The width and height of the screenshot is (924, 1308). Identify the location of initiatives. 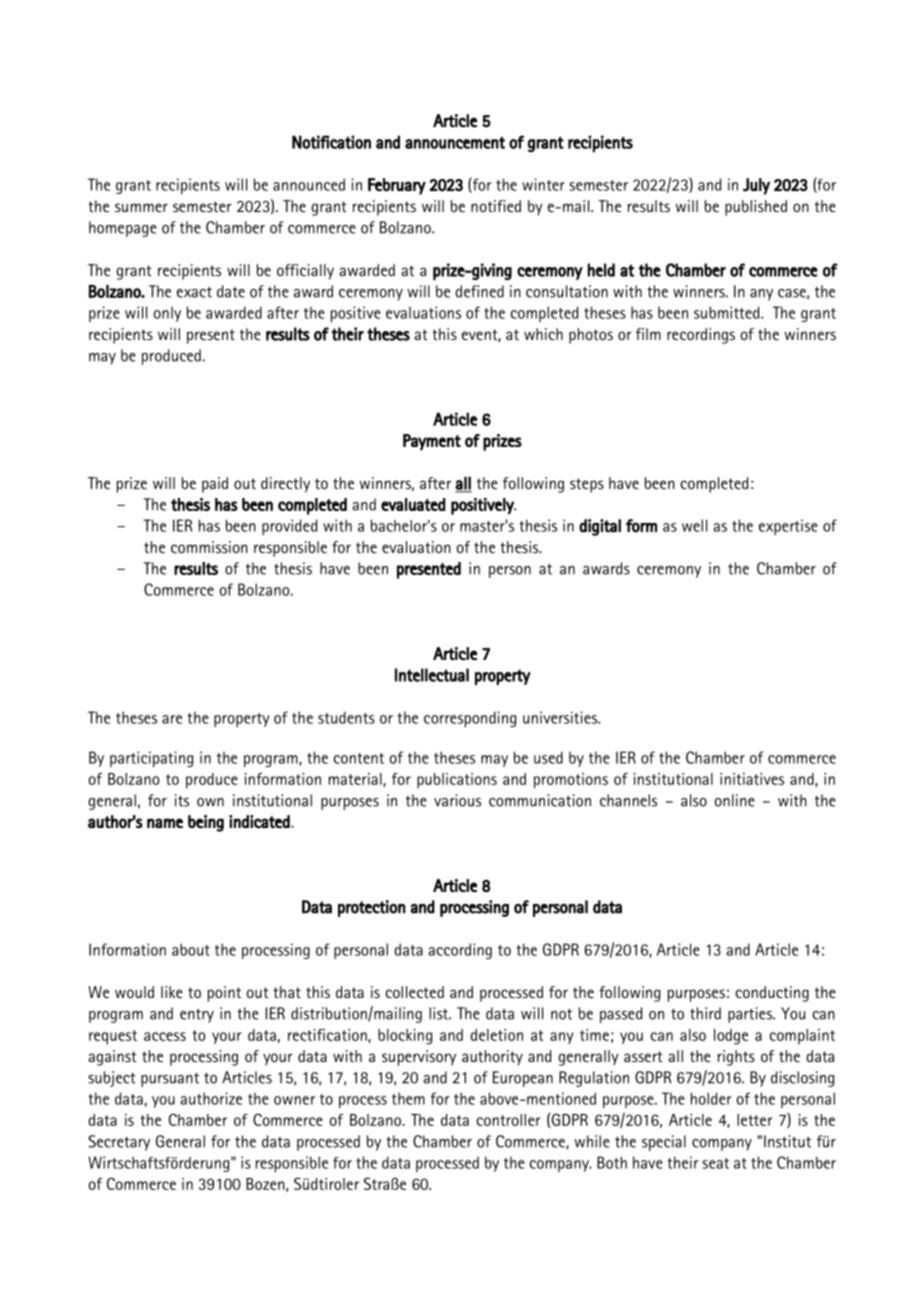
(752, 779).
